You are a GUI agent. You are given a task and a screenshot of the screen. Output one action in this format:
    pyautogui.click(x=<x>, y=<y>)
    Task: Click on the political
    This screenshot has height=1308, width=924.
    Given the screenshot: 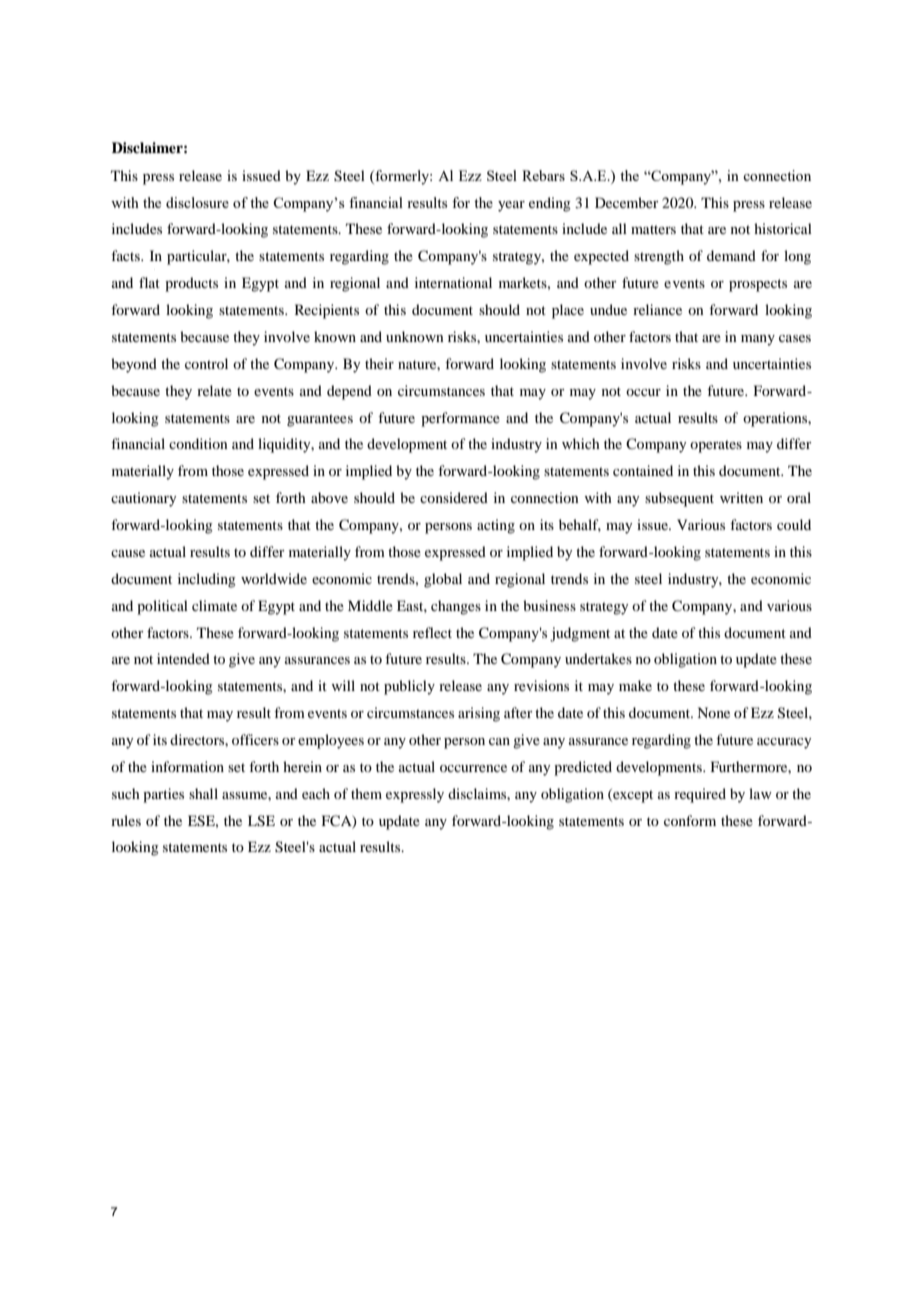 What is the action you would take?
    pyautogui.click(x=162, y=607)
